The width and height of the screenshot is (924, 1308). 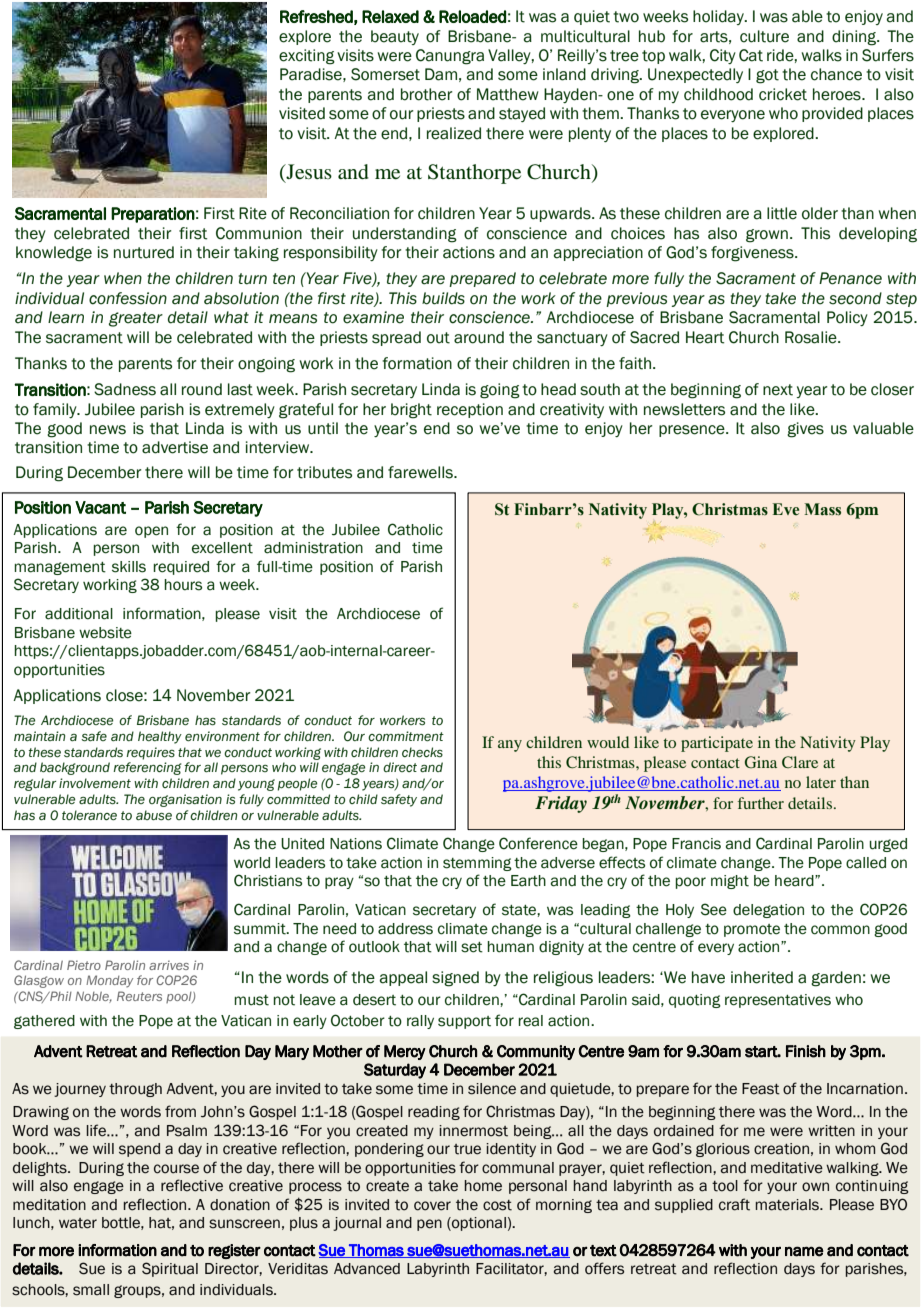 I want to click on Dam, so click(x=441, y=74).
